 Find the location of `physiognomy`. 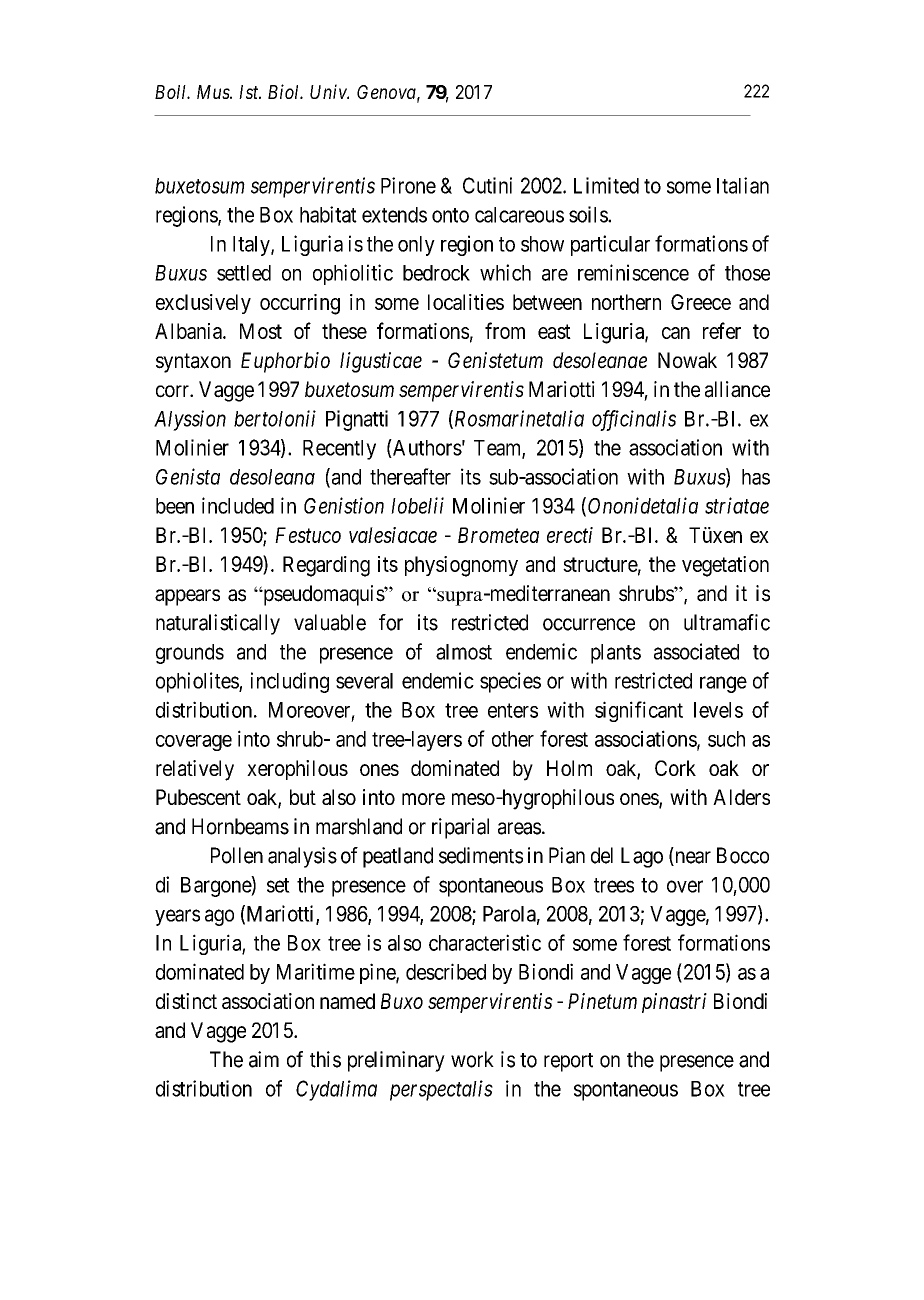

physiognomy is located at coordinates (461, 566).
